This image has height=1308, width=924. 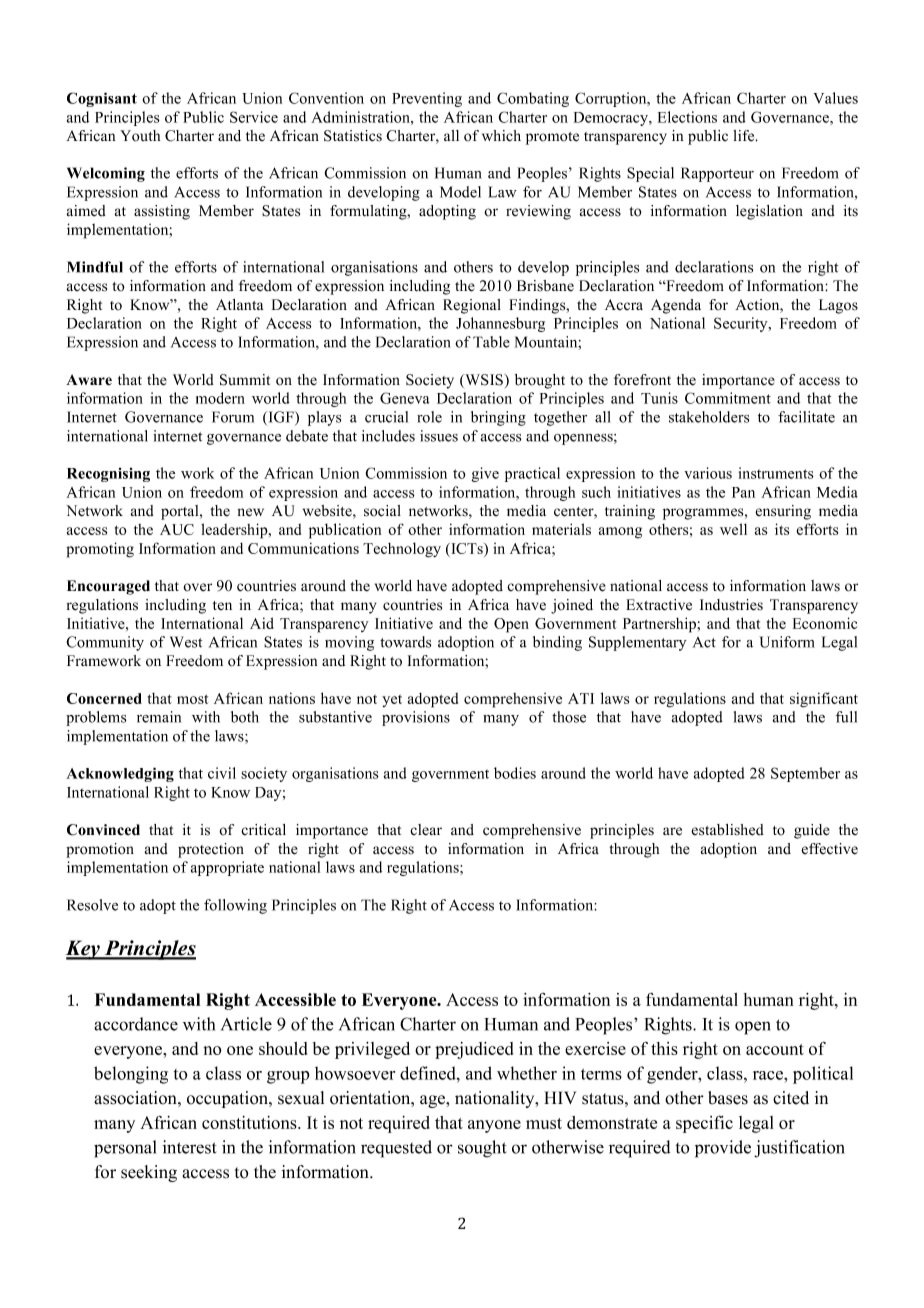 I want to click on Elections, so click(x=687, y=117).
